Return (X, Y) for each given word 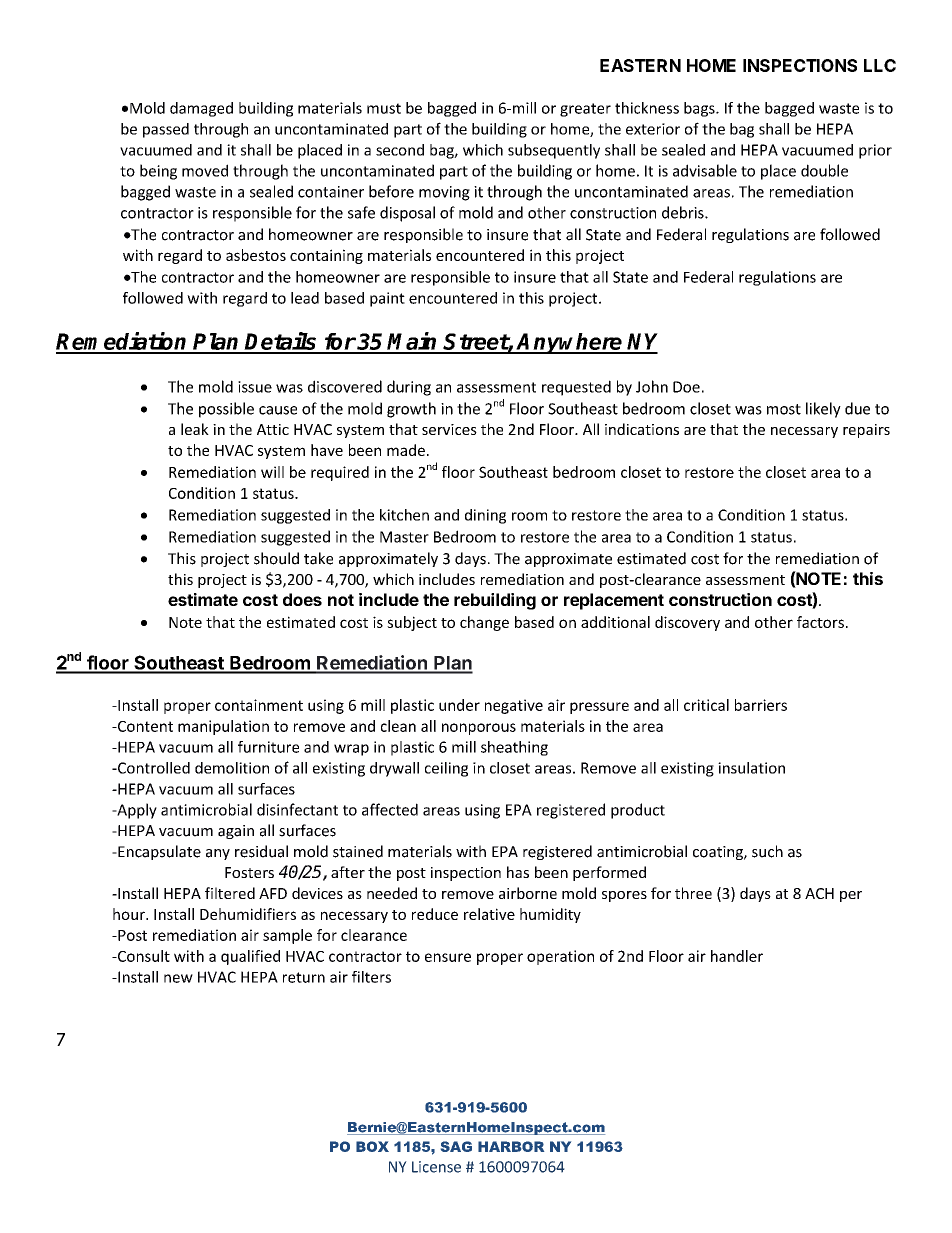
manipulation (223, 727)
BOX (372, 1146)
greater (585, 110)
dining (485, 516)
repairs (866, 431)
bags (700, 109)
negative (514, 706)
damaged (201, 109)
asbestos (256, 255)
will (272, 472)
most (784, 409)
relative (489, 914)
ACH (819, 893)
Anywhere (570, 343)
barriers (761, 705)
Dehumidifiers (248, 914)
